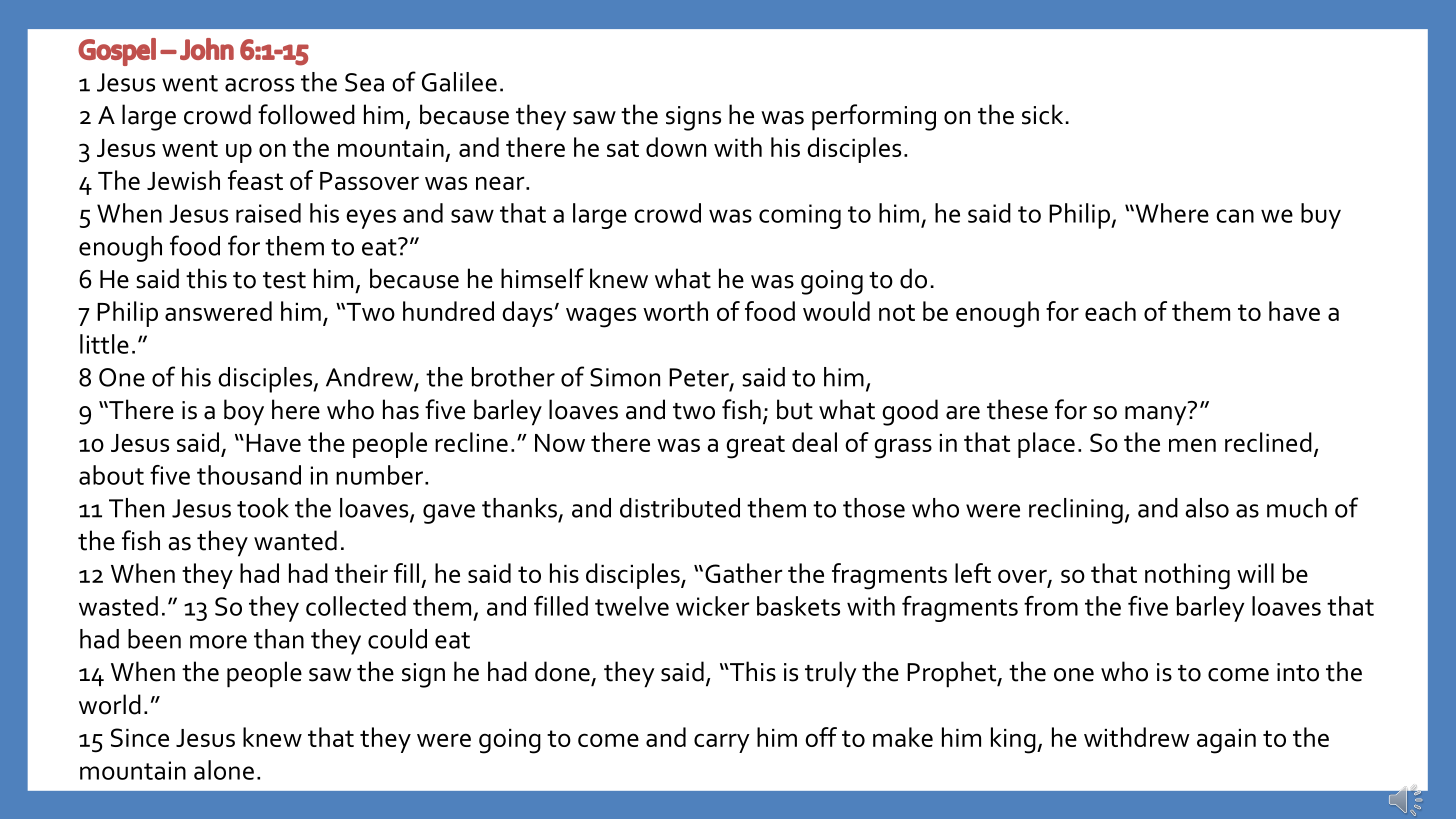 Image resolution: width=1456 pixels, height=819 pixels. Describe the element at coordinates (259, 85) in the screenshot. I see `across` at that location.
